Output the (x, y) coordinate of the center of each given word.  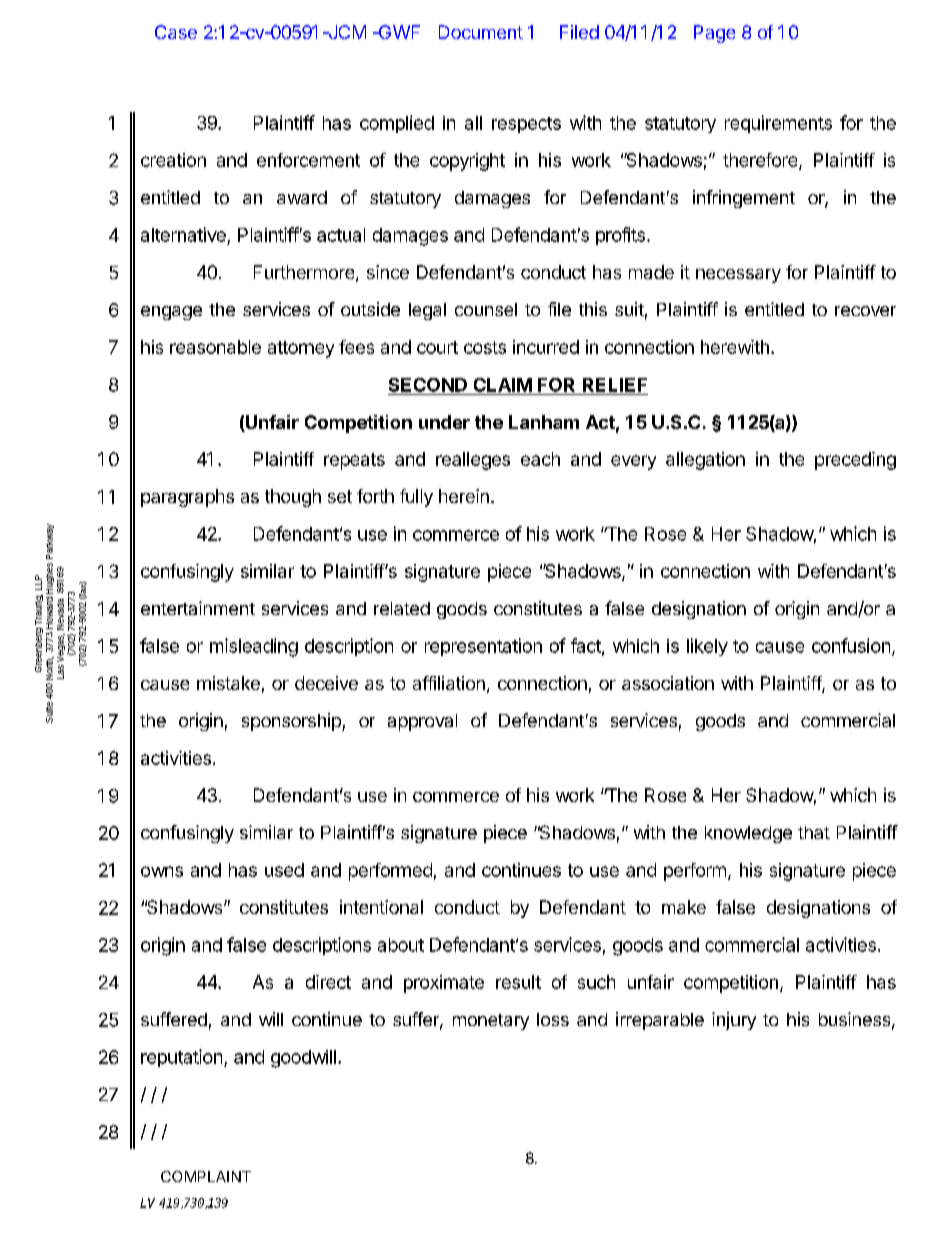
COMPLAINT (206, 1176)
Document (481, 32)
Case (176, 32)
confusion (851, 645)
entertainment (198, 608)
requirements (778, 124)
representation (483, 647)
